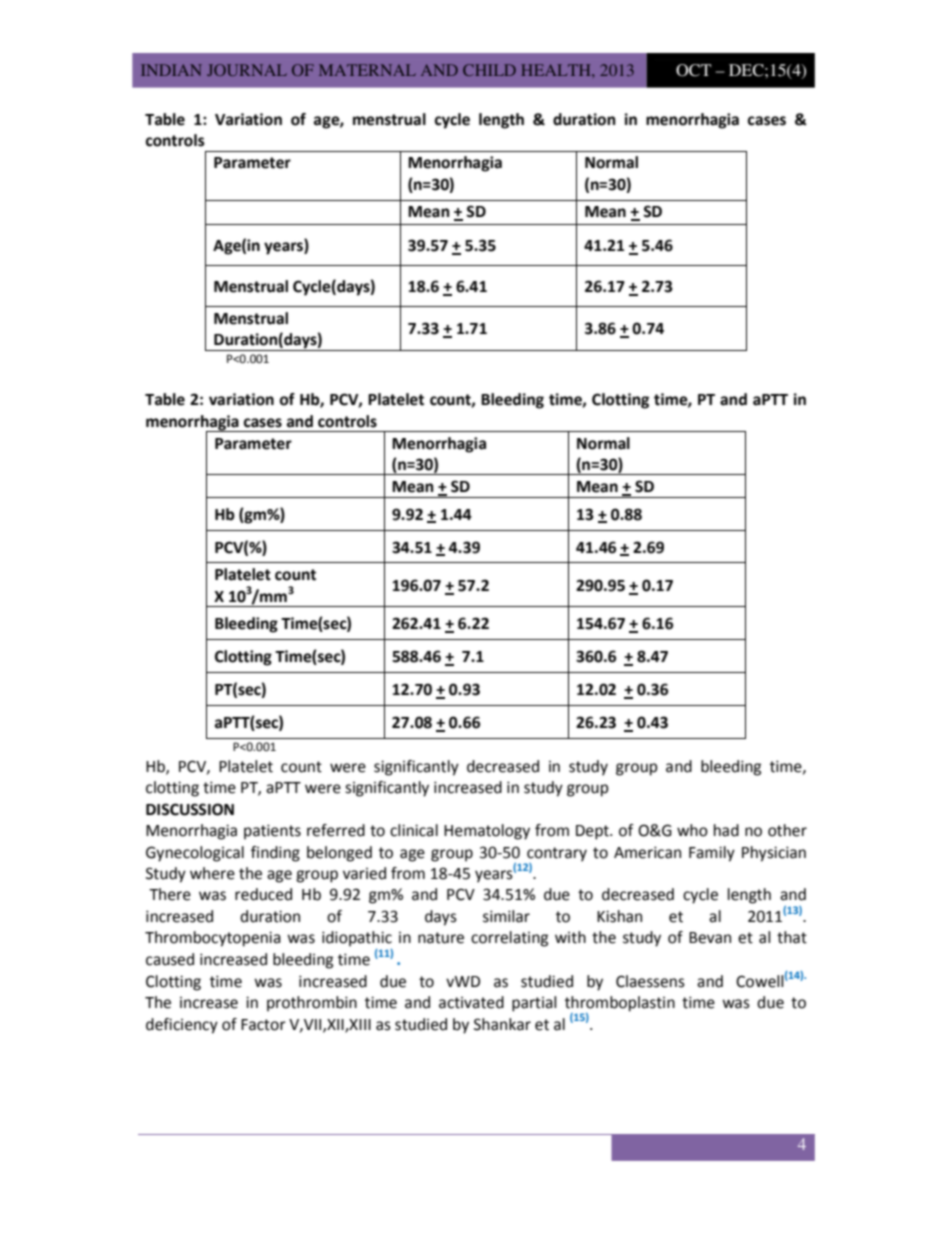 This page has height=1233, width=952. What do you see at coordinates (471, 1002) in the page?
I see `activated` at bounding box center [471, 1002].
